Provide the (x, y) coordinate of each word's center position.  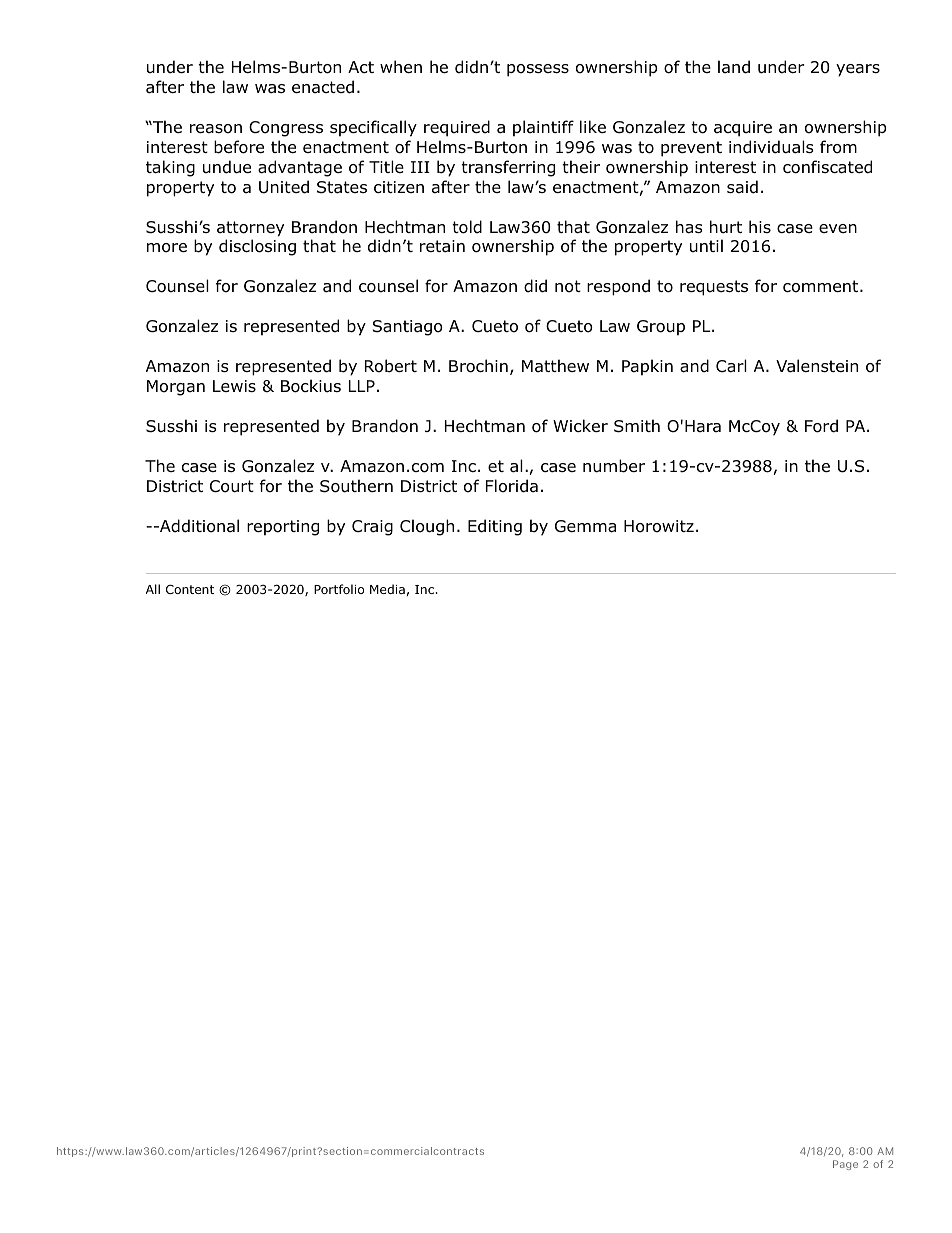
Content (190, 589)
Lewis (234, 386)
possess (538, 70)
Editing (495, 527)
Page (845, 1165)
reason (216, 129)
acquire (743, 129)
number (614, 466)
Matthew (555, 365)
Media (387, 589)
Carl (731, 366)
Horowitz (659, 526)
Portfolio (339, 589)
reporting (283, 528)
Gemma (585, 526)
